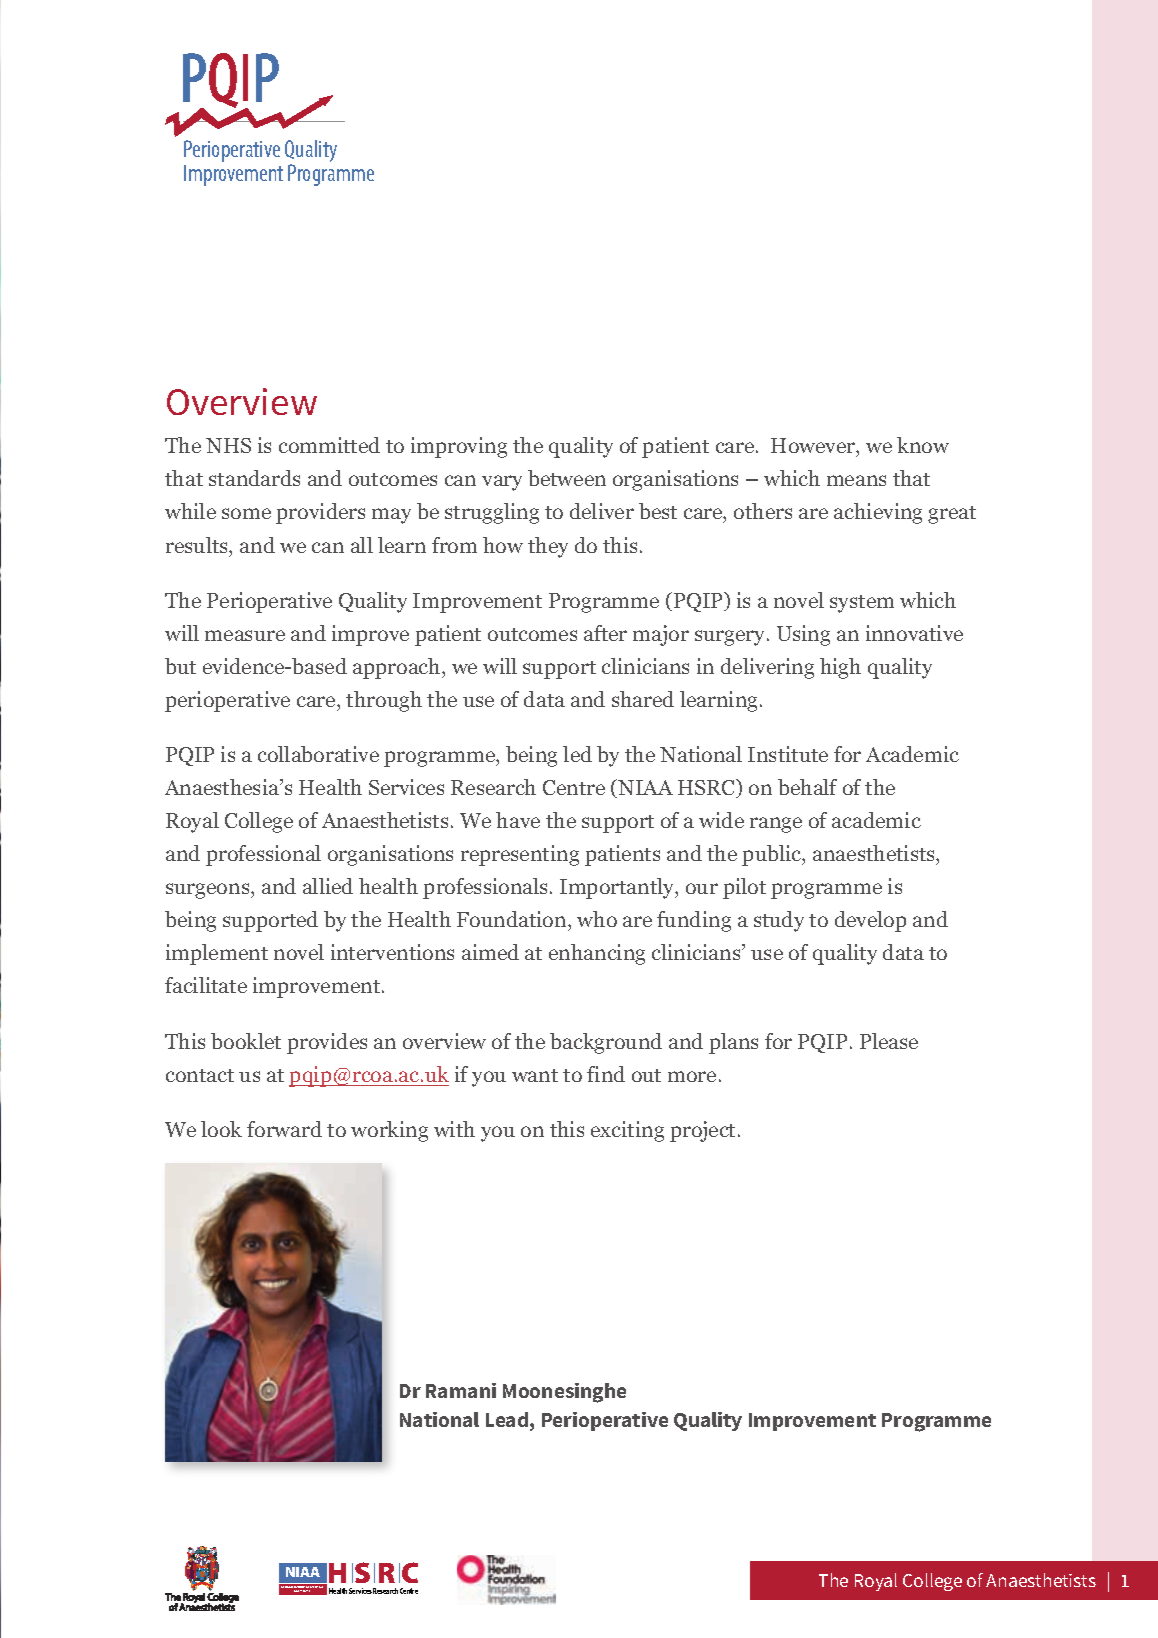 The height and width of the image is (1638, 1158). Describe the element at coordinates (567, 478) in the image. I see `between` at that location.
